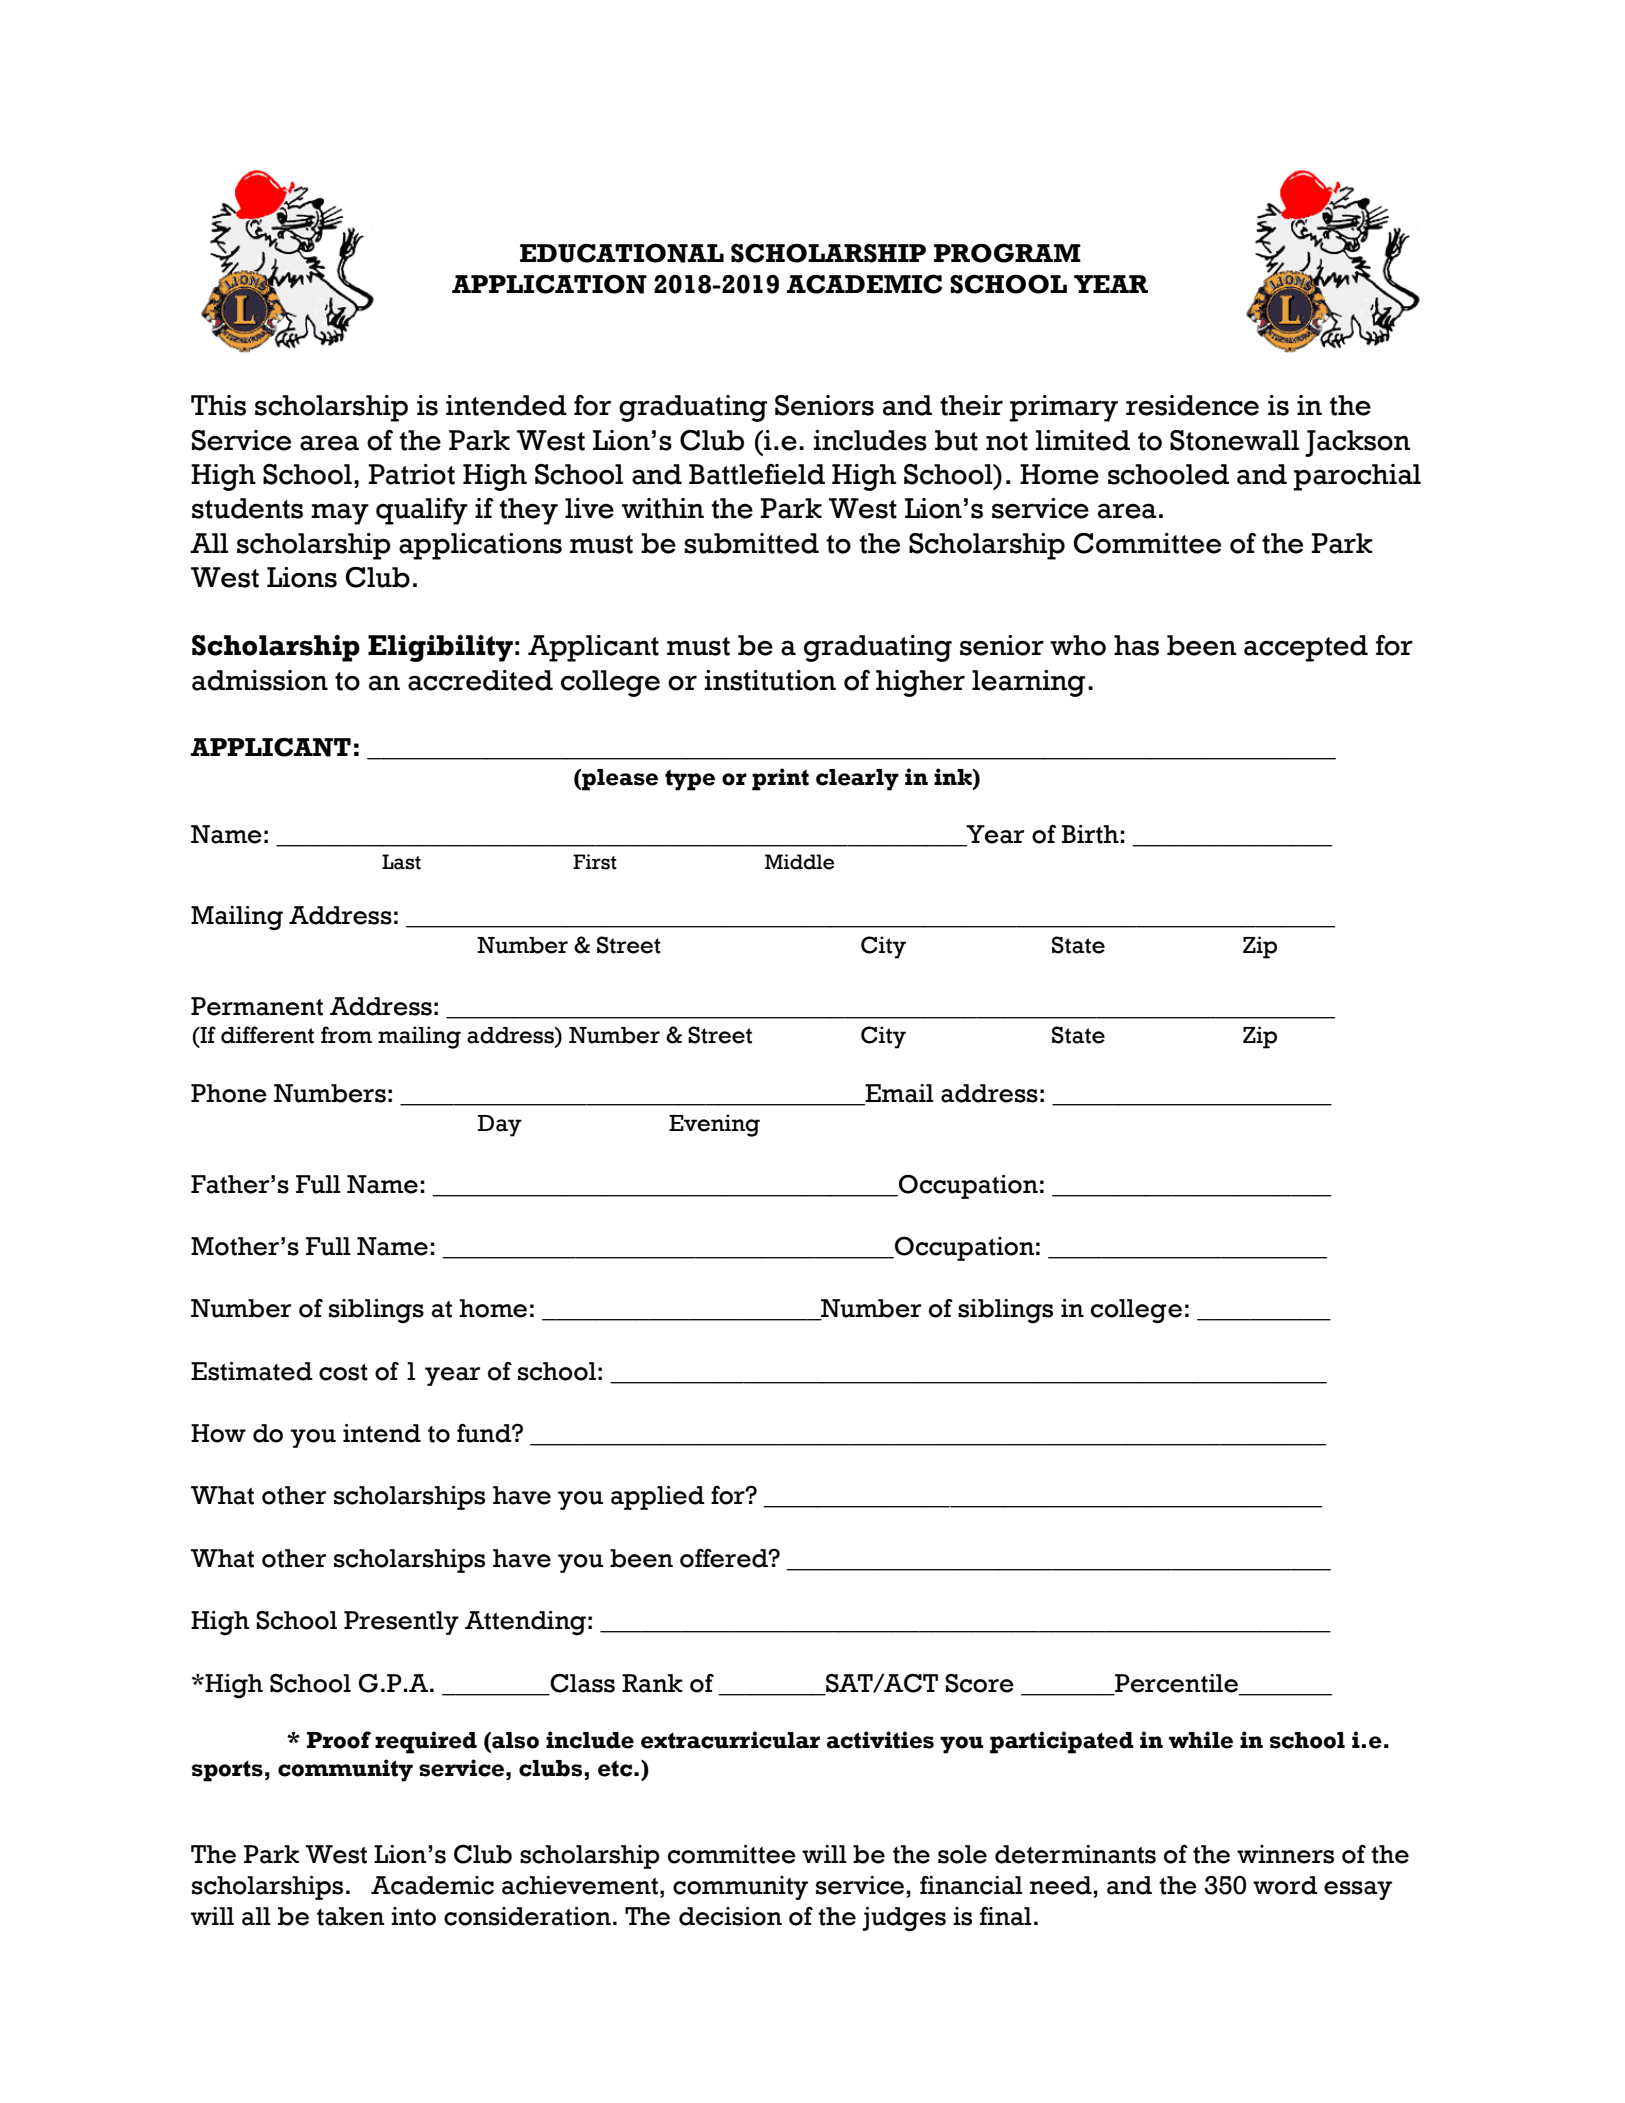 Image resolution: width=1625 pixels, height=2103 pixels. What do you see at coordinates (658, 1498) in the page?
I see `applied` at bounding box center [658, 1498].
